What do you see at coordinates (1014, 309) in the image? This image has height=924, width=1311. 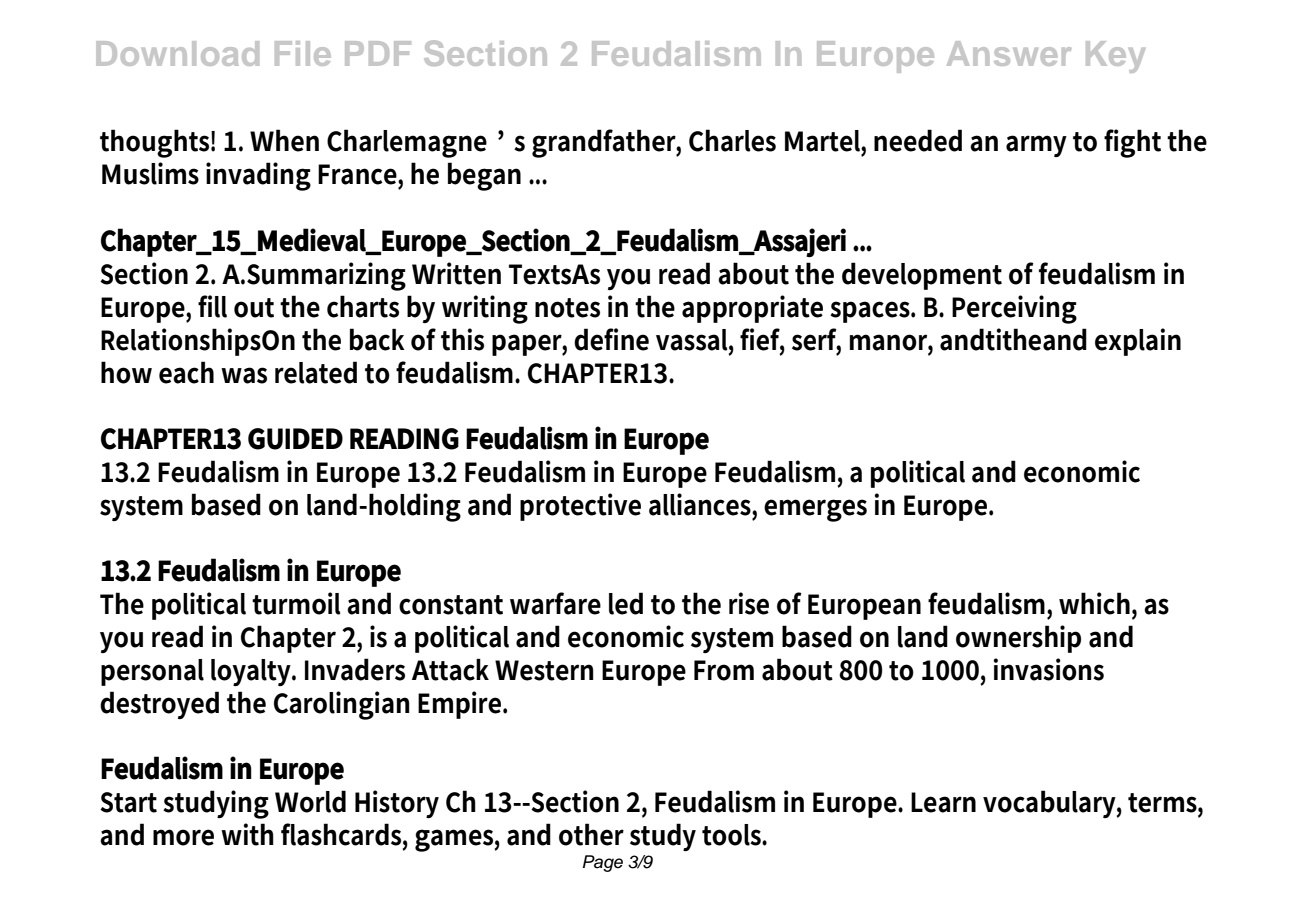 I see `Perceiving` at bounding box center [1014, 309].
